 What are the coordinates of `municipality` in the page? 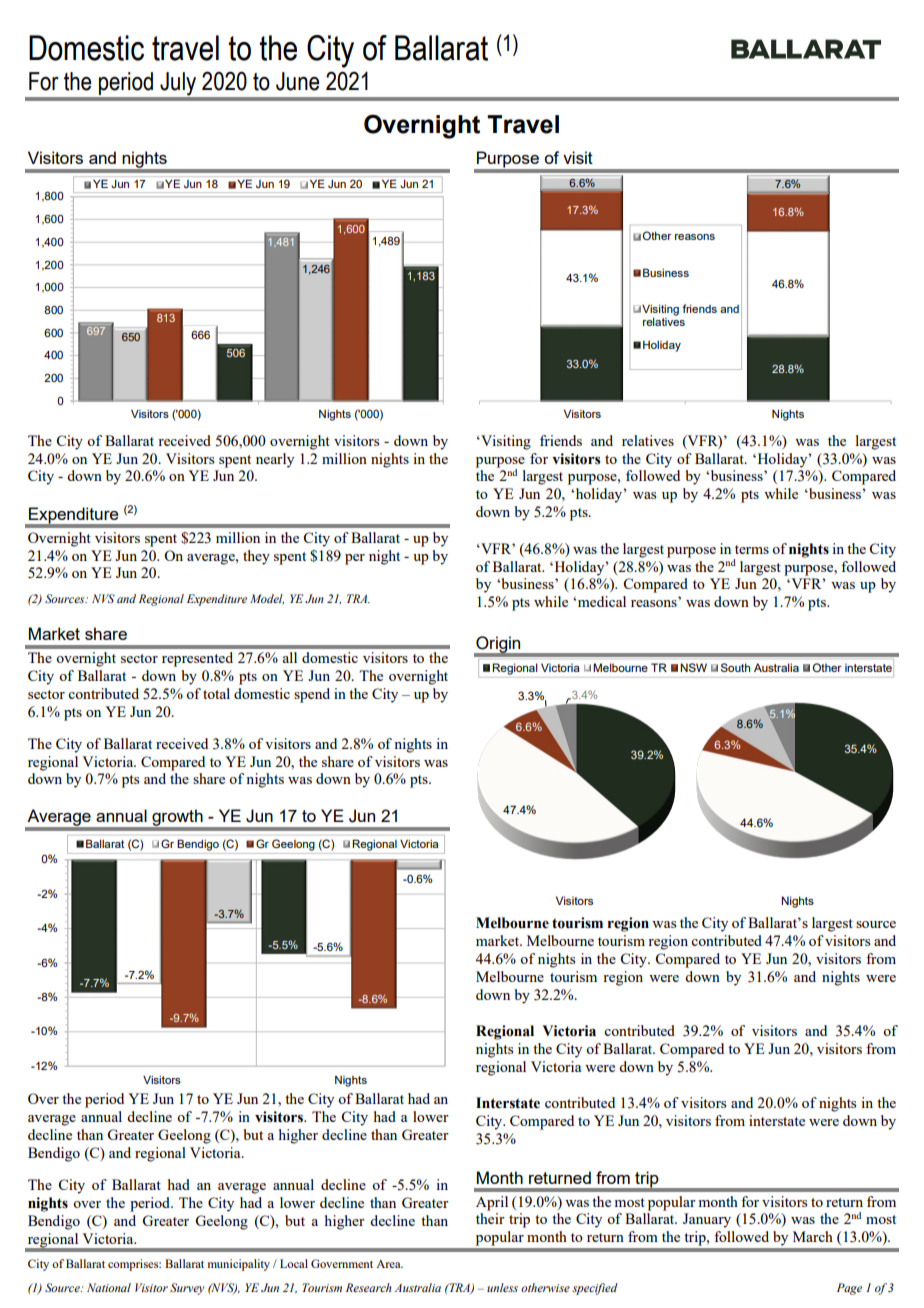 It's located at (239, 1265).
